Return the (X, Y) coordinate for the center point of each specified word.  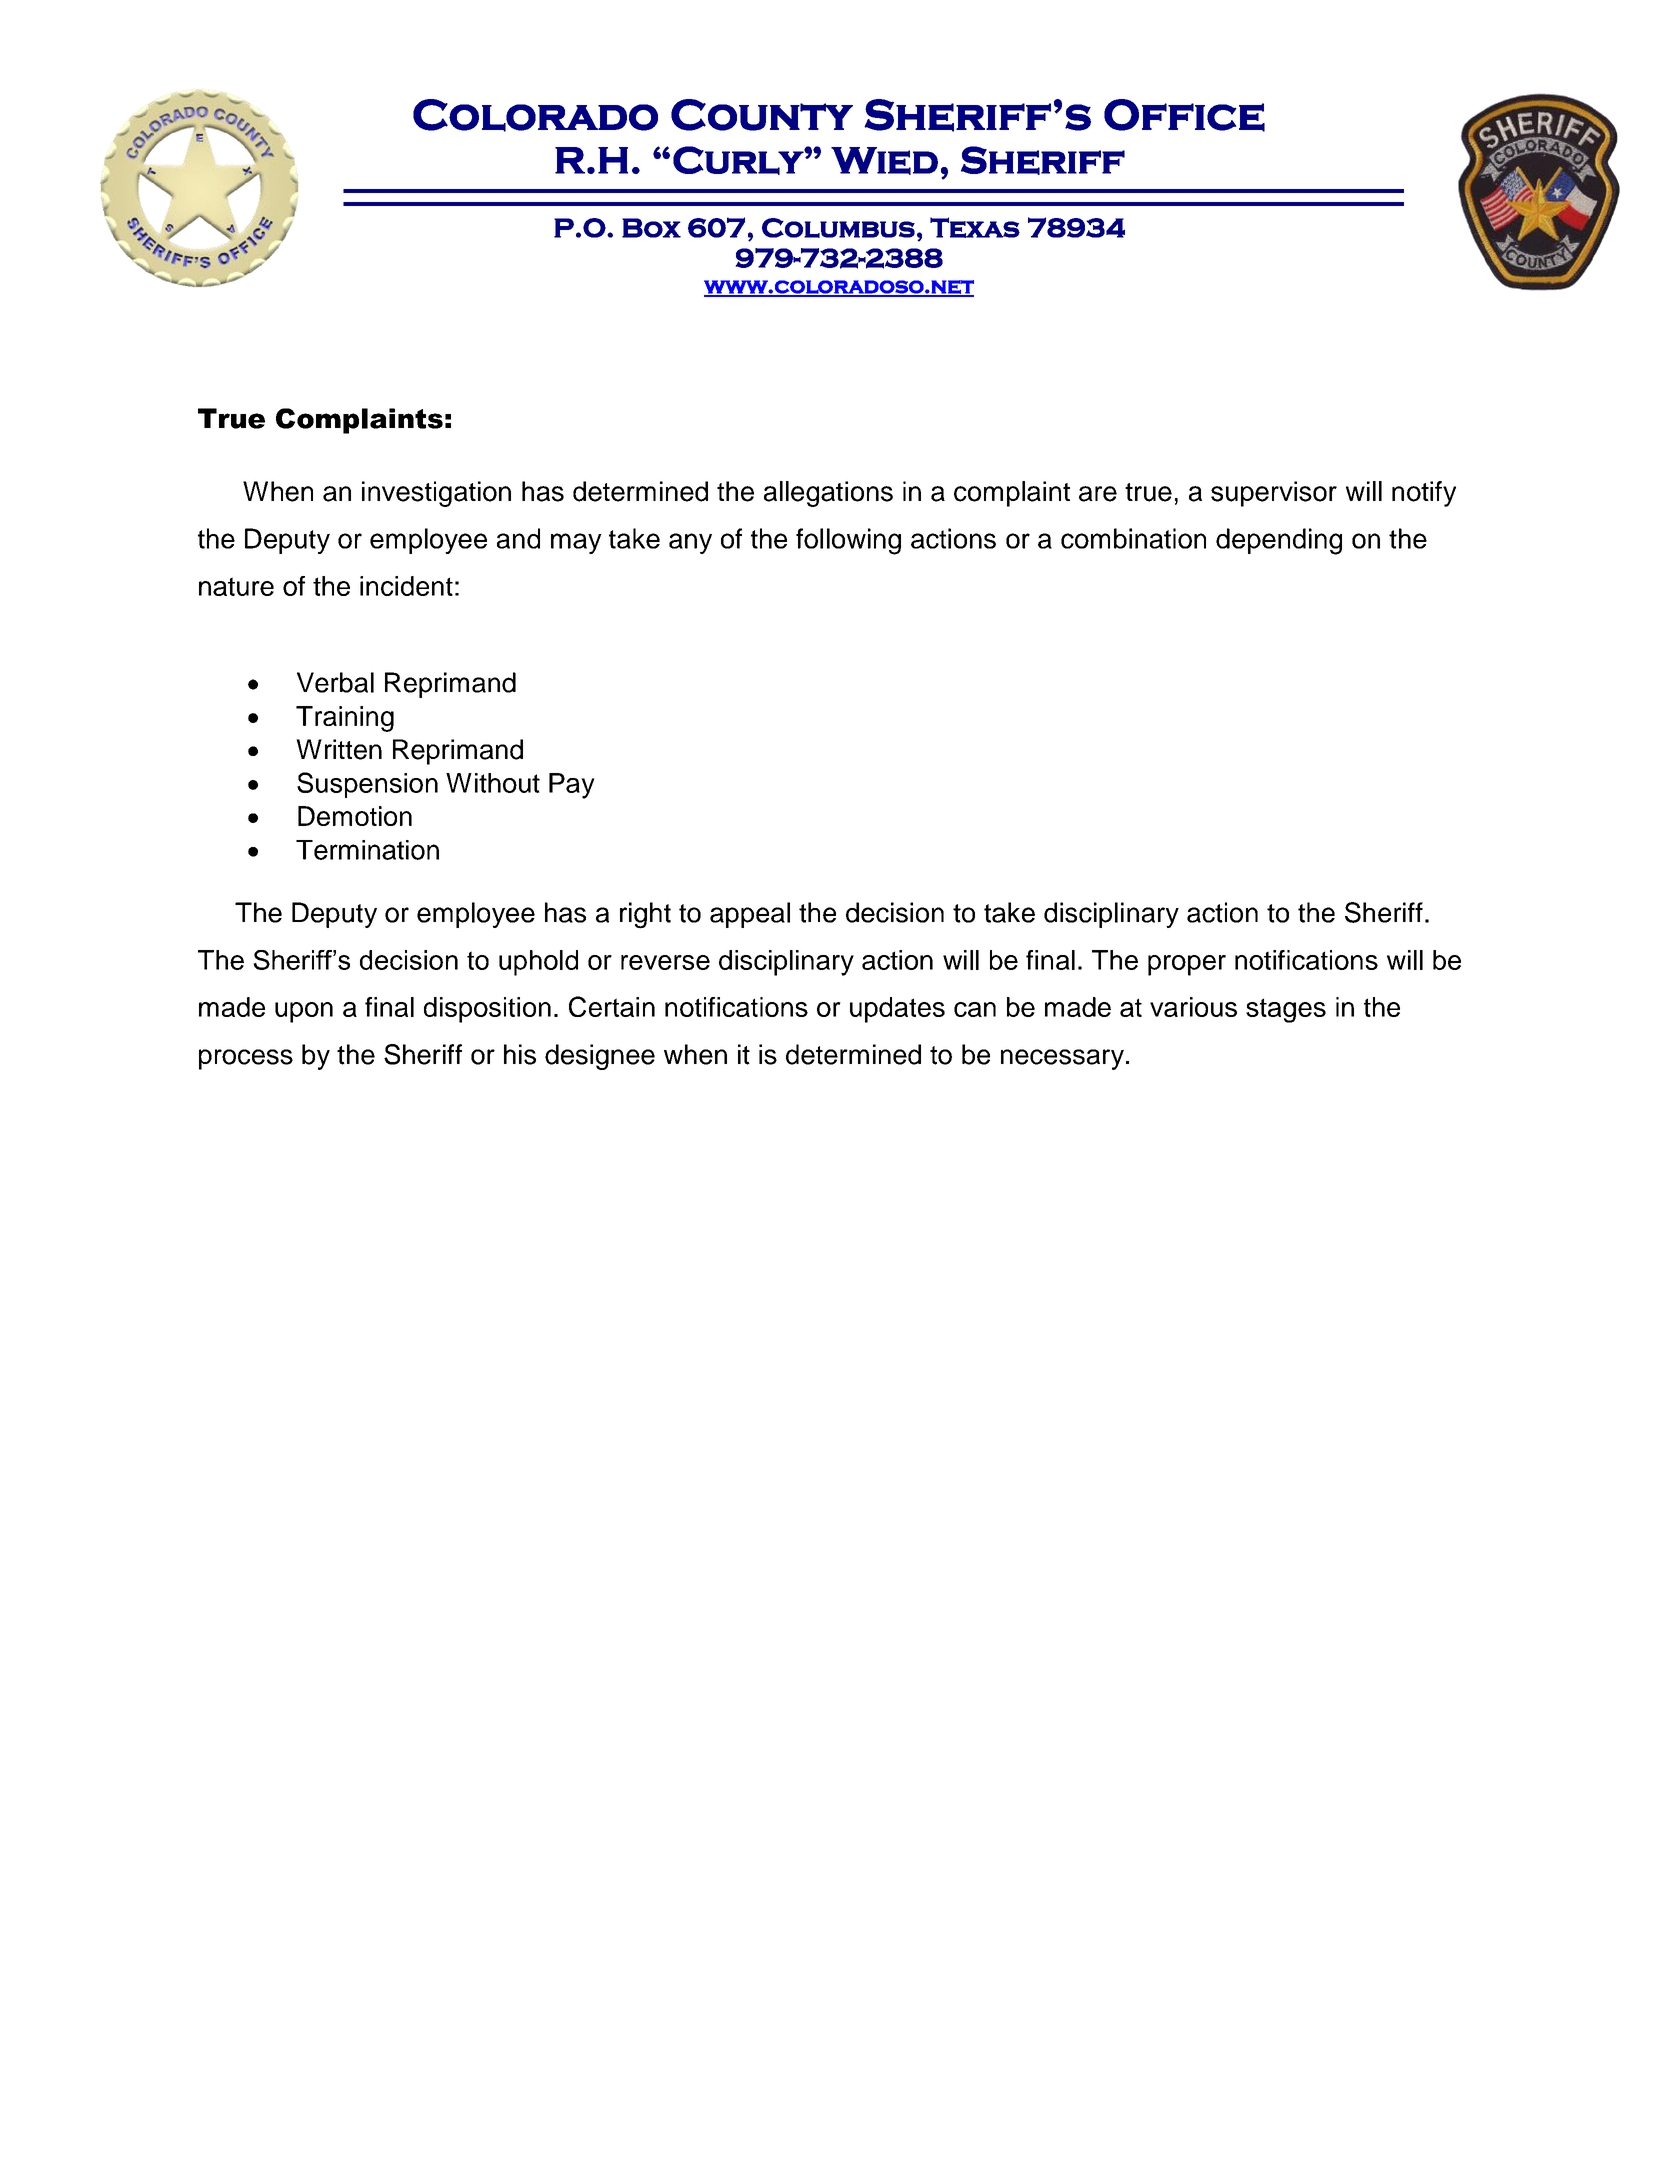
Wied (884, 161)
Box (651, 228)
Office (1184, 115)
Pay (572, 786)
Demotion (355, 816)
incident (406, 586)
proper (1187, 965)
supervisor (1274, 494)
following (848, 541)
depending (1279, 541)
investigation (436, 494)
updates (897, 1010)
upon (304, 1012)
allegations (828, 494)
